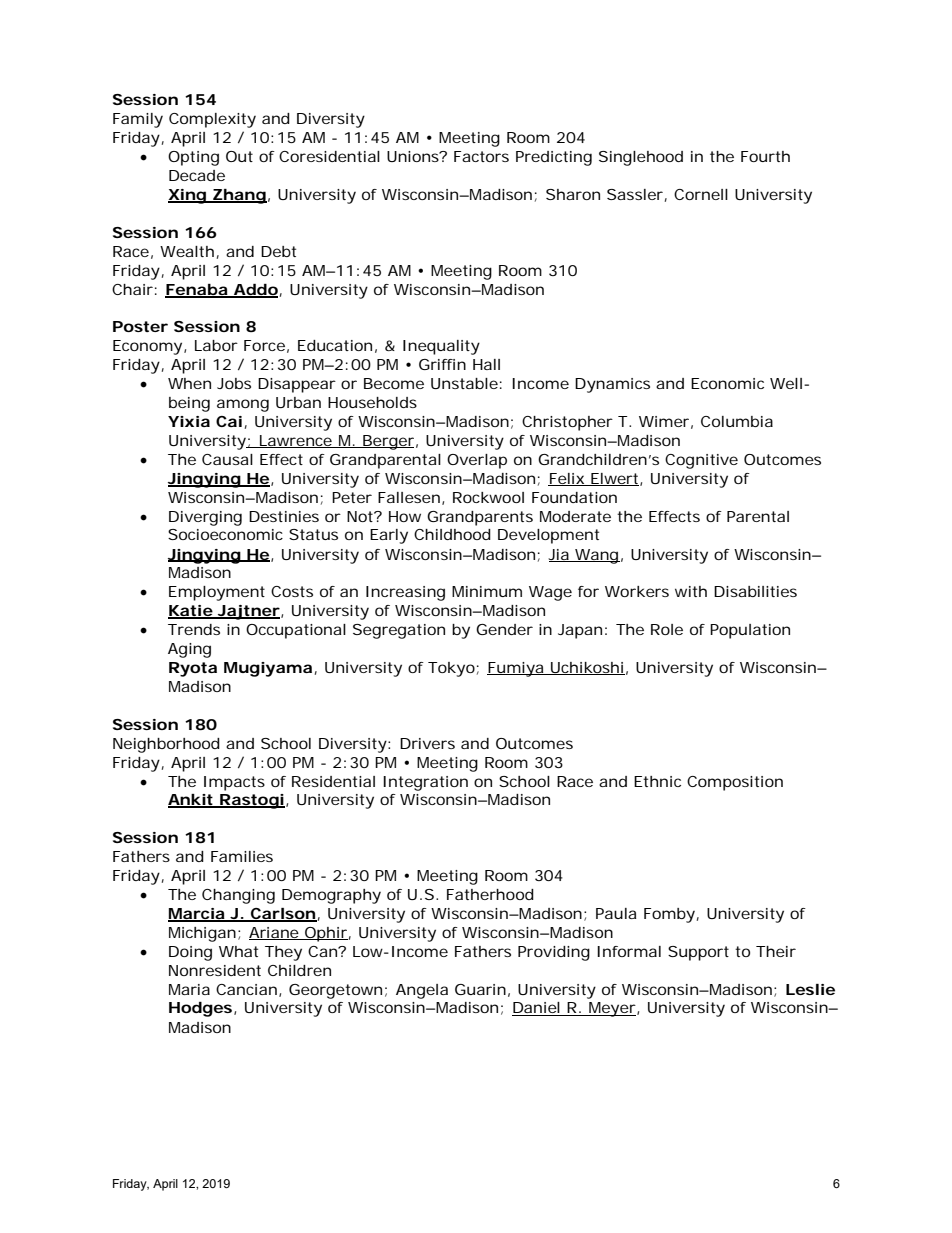  I want to click on Disabilities, so click(755, 591).
